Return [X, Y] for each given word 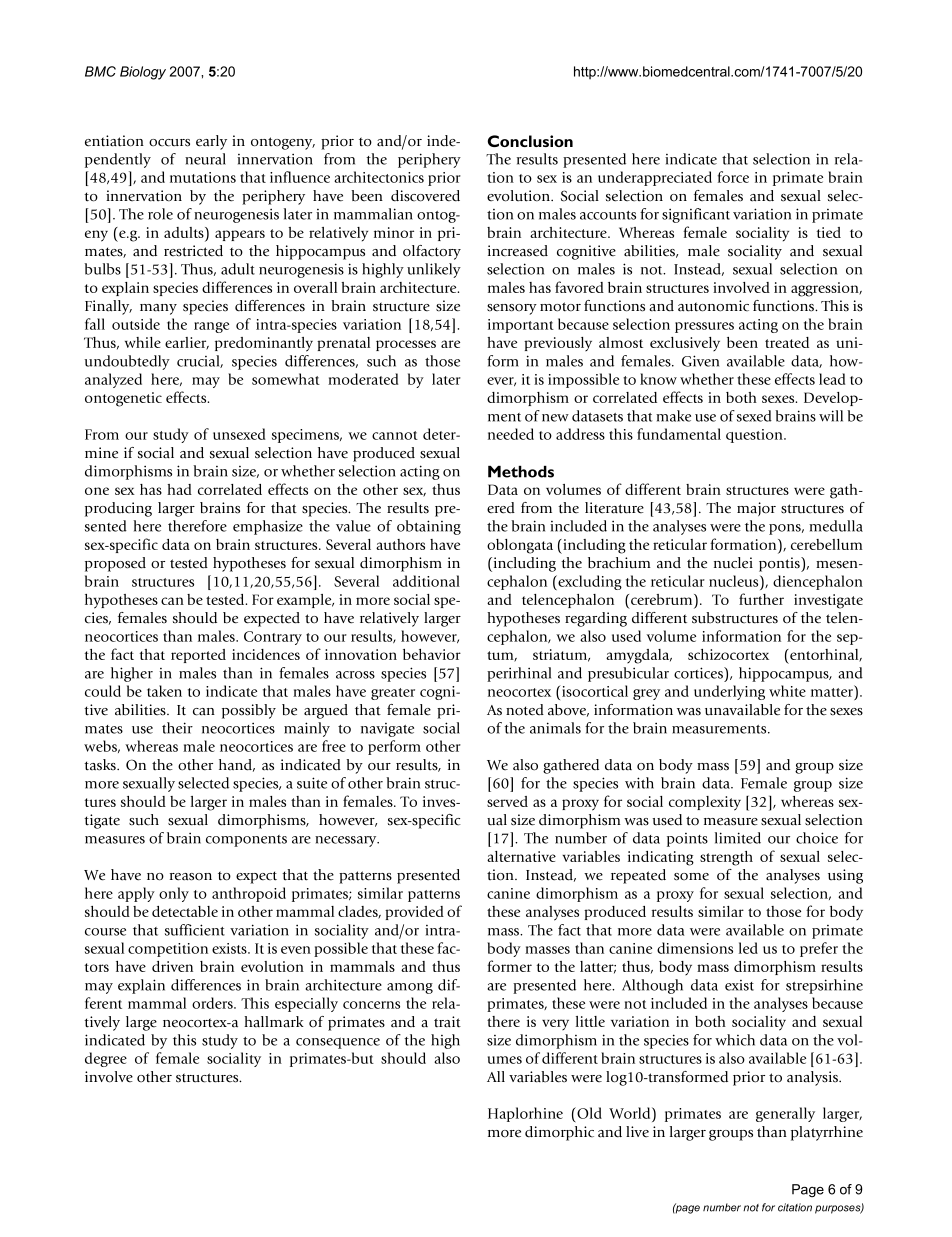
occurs [169, 143]
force [733, 177]
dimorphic [559, 1133]
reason [191, 877]
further [761, 599]
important [521, 326]
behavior [432, 654]
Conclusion [530, 141]
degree [106, 1059]
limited [738, 838]
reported [198, 656]
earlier [187, 343]
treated [787, 342]
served [507, 801]
